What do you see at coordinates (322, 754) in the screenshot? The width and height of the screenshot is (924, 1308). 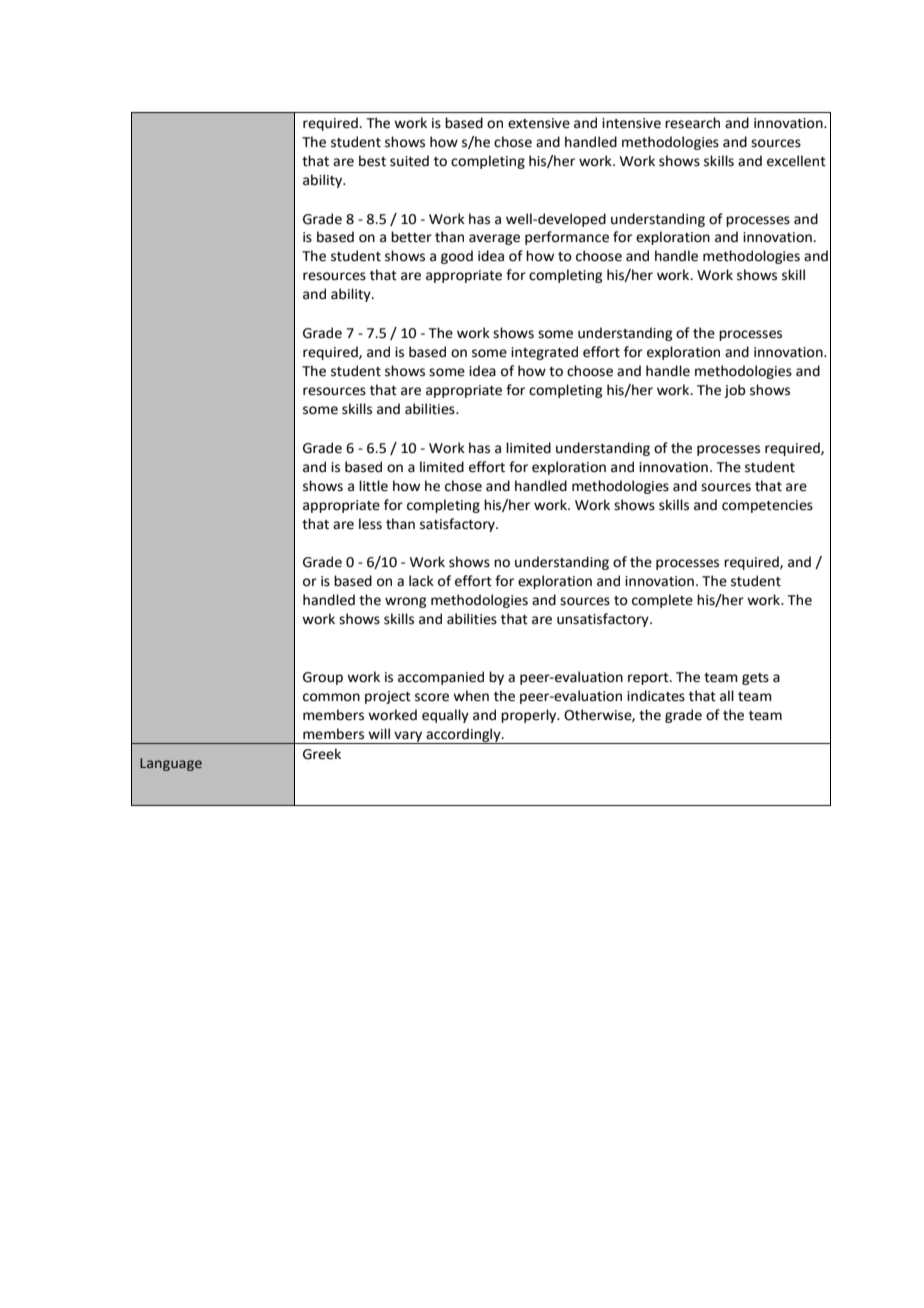 I see `Greek` at bounding box center [322, 754].
